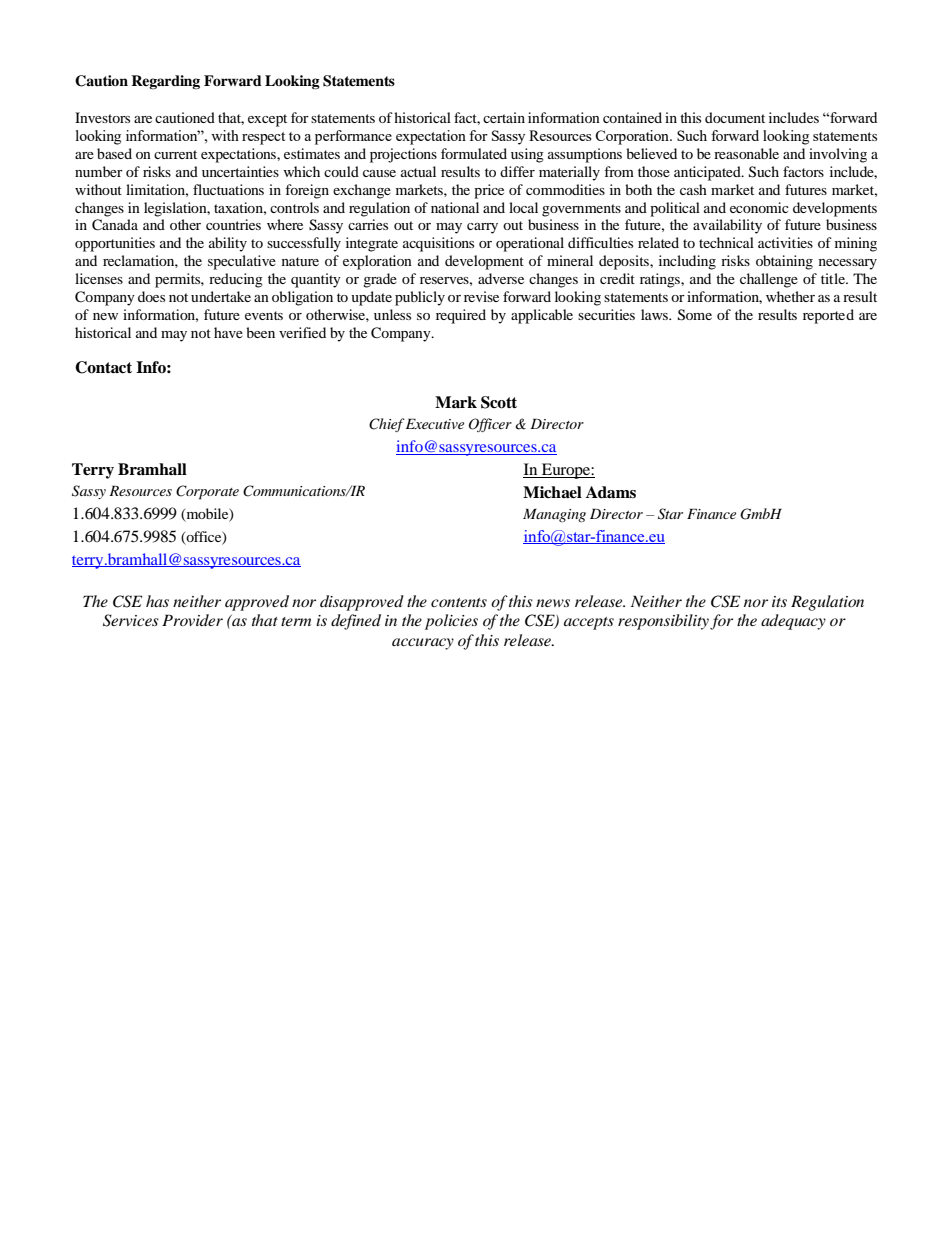 The height and width of the screenshot is (1233, 952). I want to click on Corporate, so click(207, 492).
